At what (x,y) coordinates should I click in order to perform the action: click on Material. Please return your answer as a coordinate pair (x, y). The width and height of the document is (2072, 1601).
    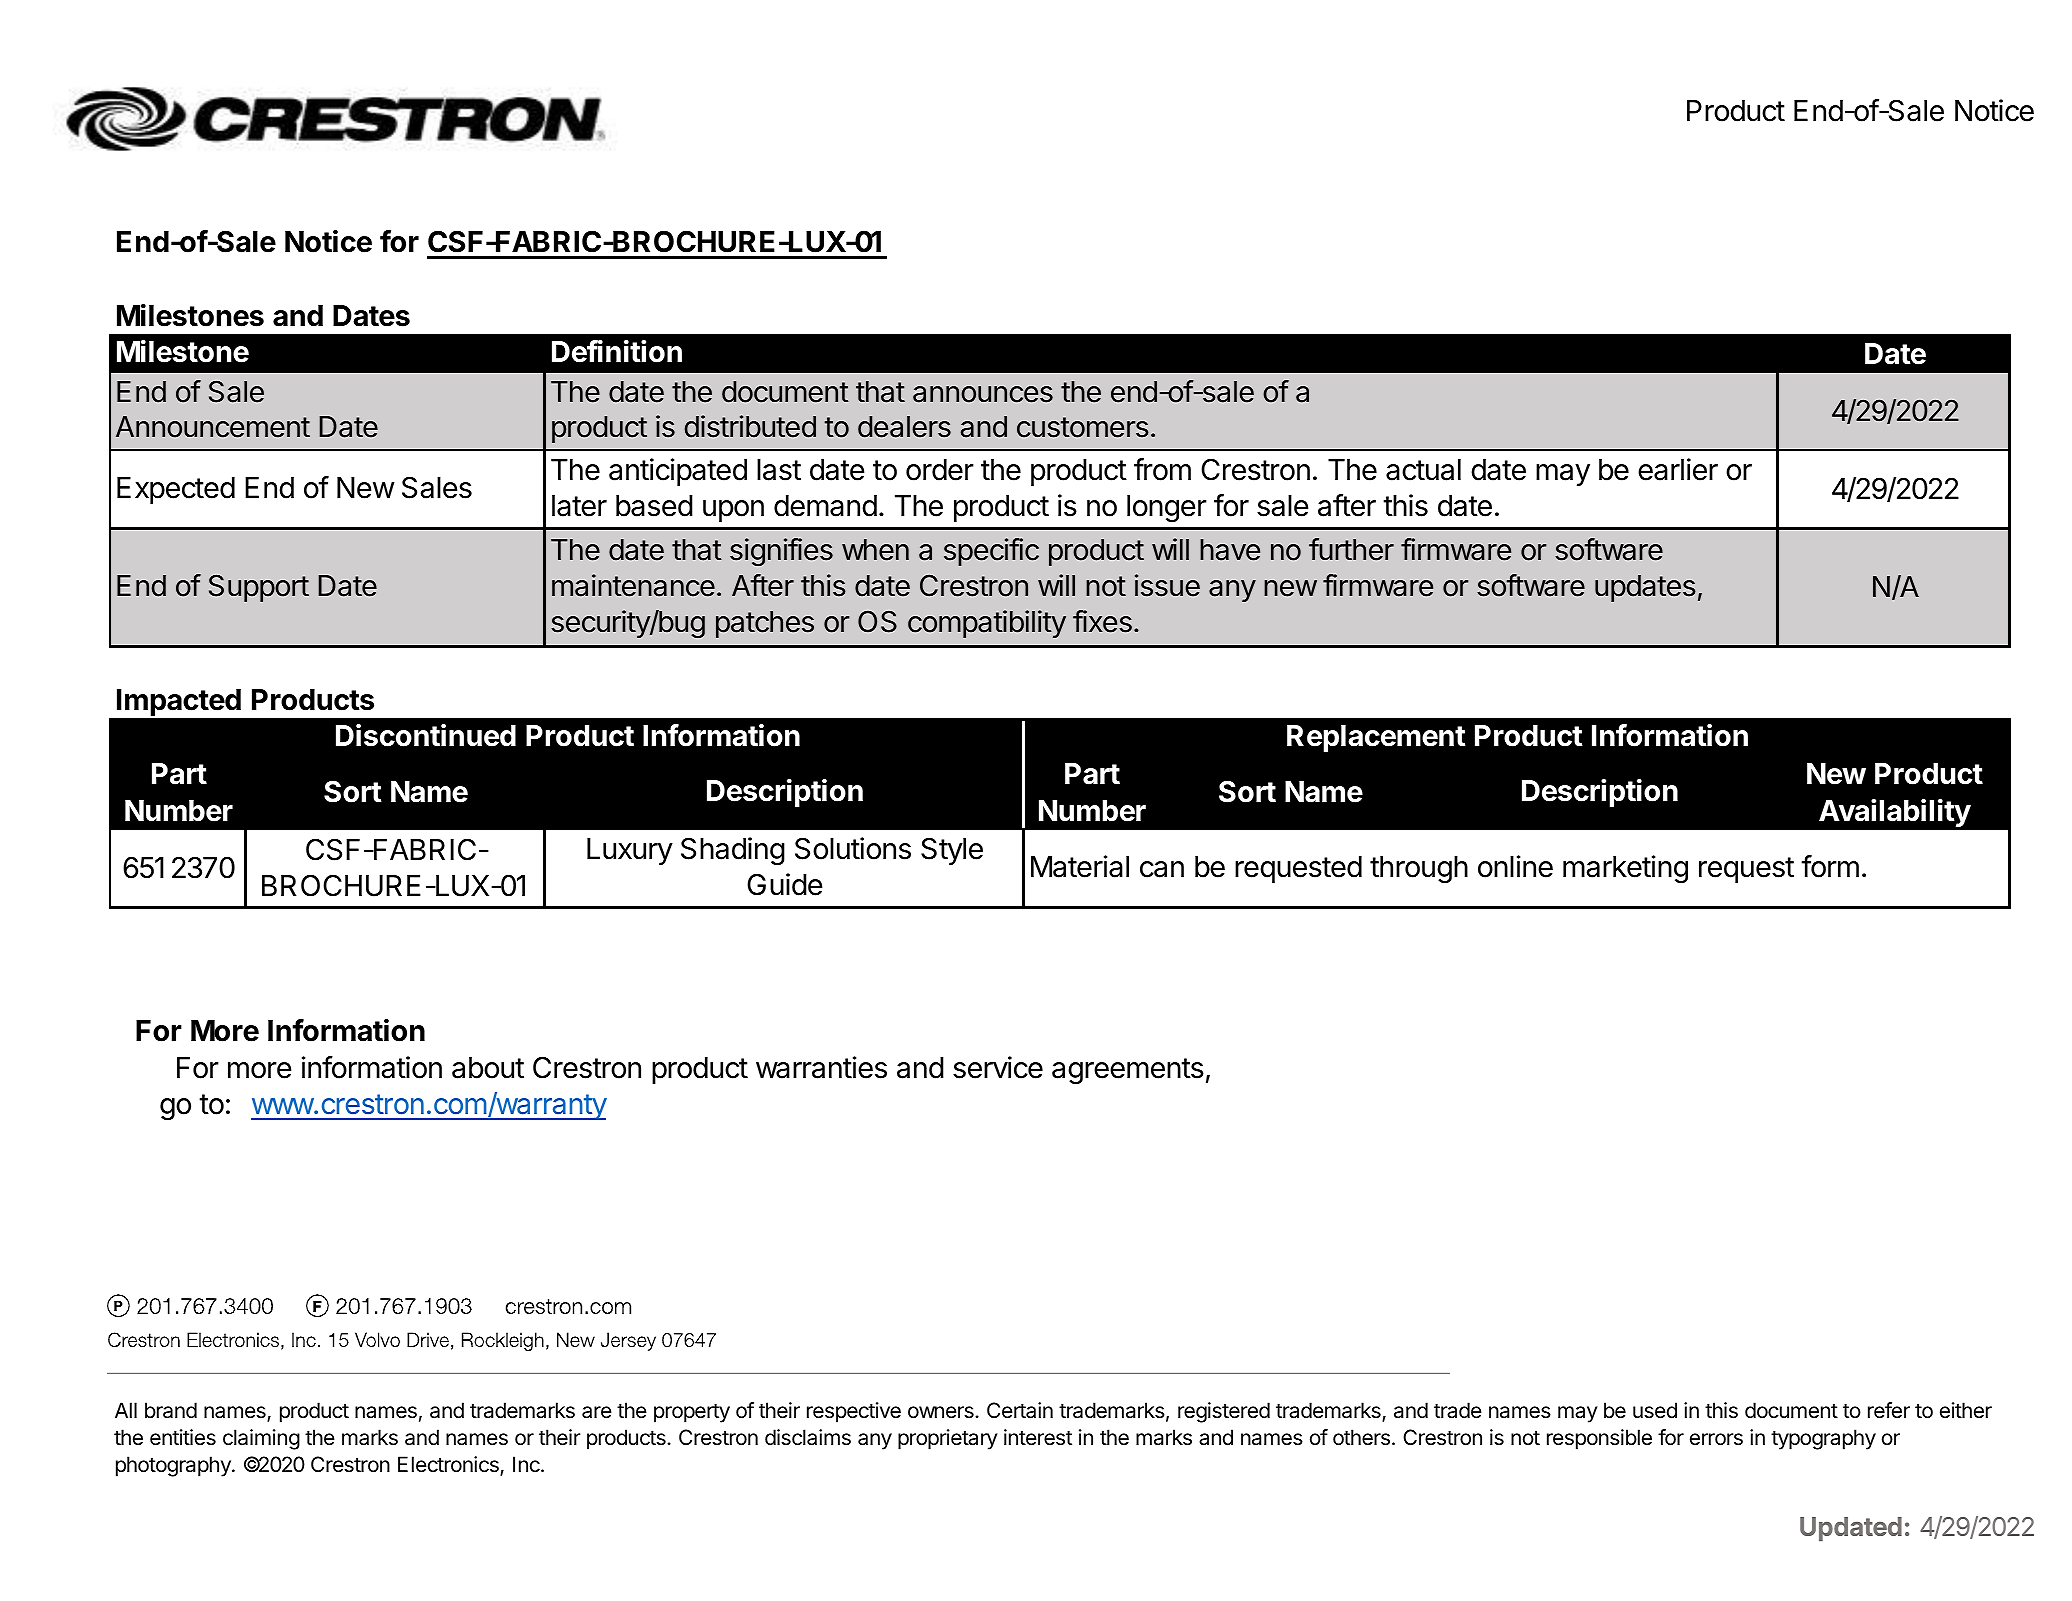
    Looking at the image, I should click on (1080, 866).
